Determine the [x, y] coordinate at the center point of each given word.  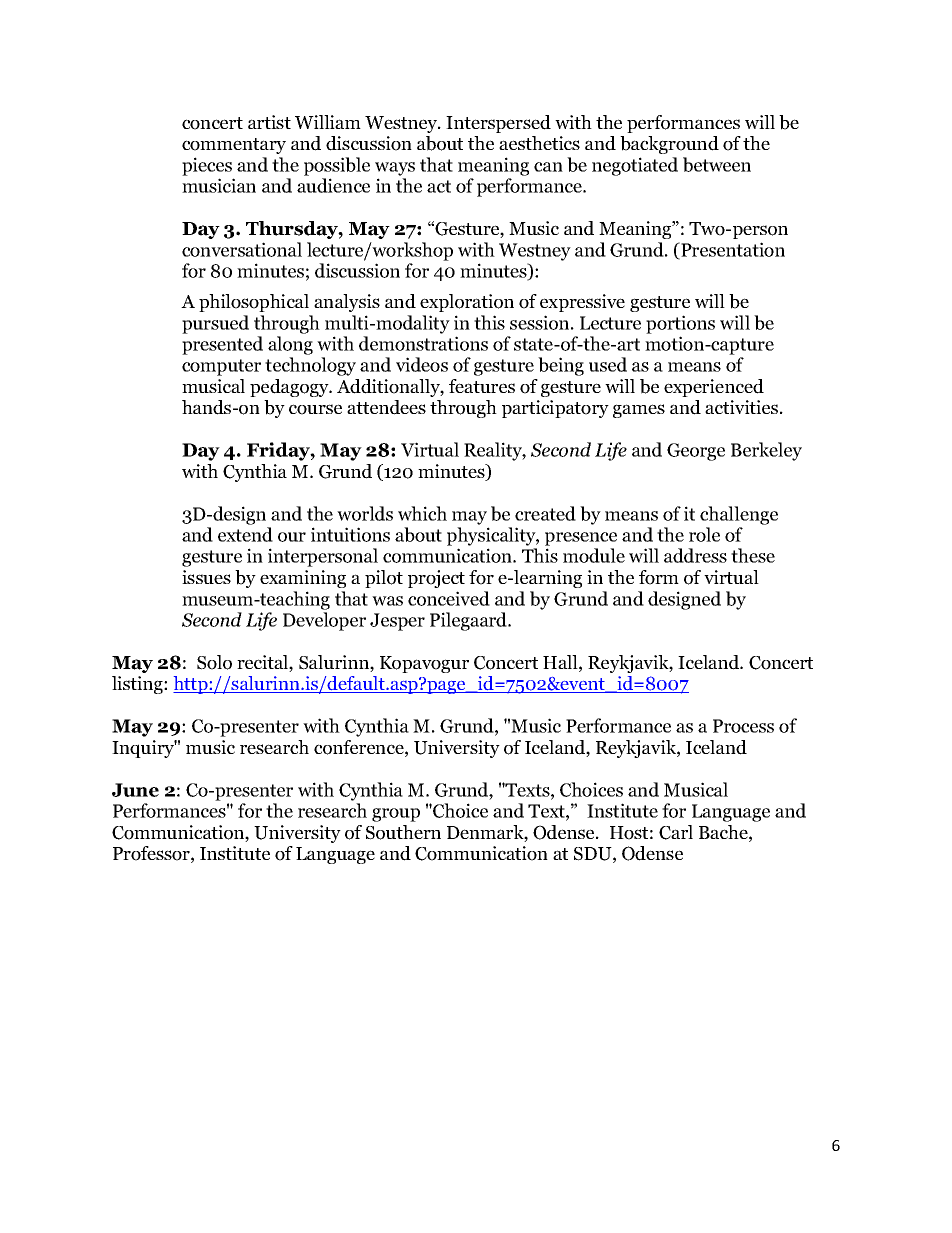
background [669, 145]
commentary [234, 146]
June [135, 790]
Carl [676, 832]
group [396, 815]
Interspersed [498, 124]
